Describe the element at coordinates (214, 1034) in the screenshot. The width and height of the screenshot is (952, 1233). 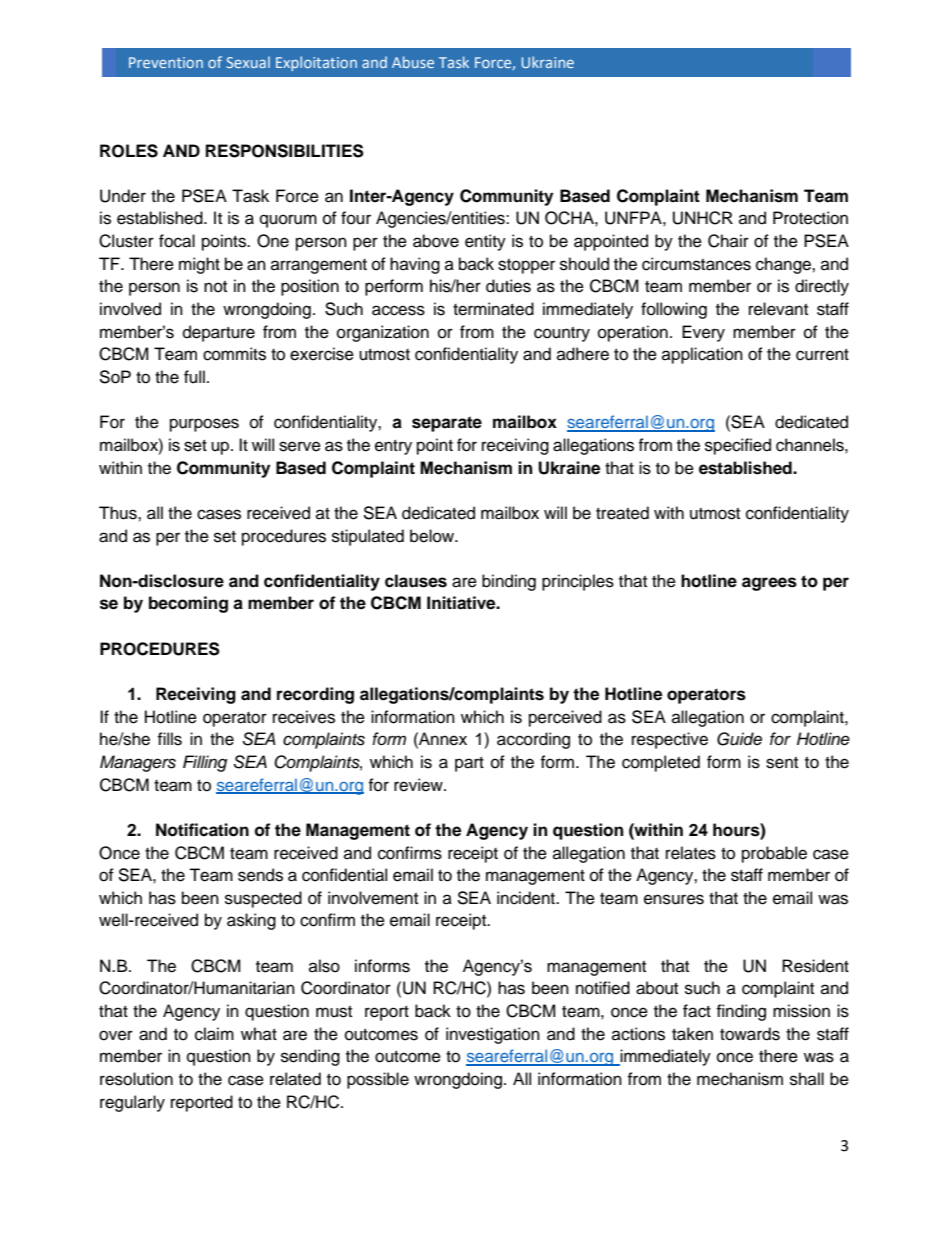
I see `claim` at that location.
